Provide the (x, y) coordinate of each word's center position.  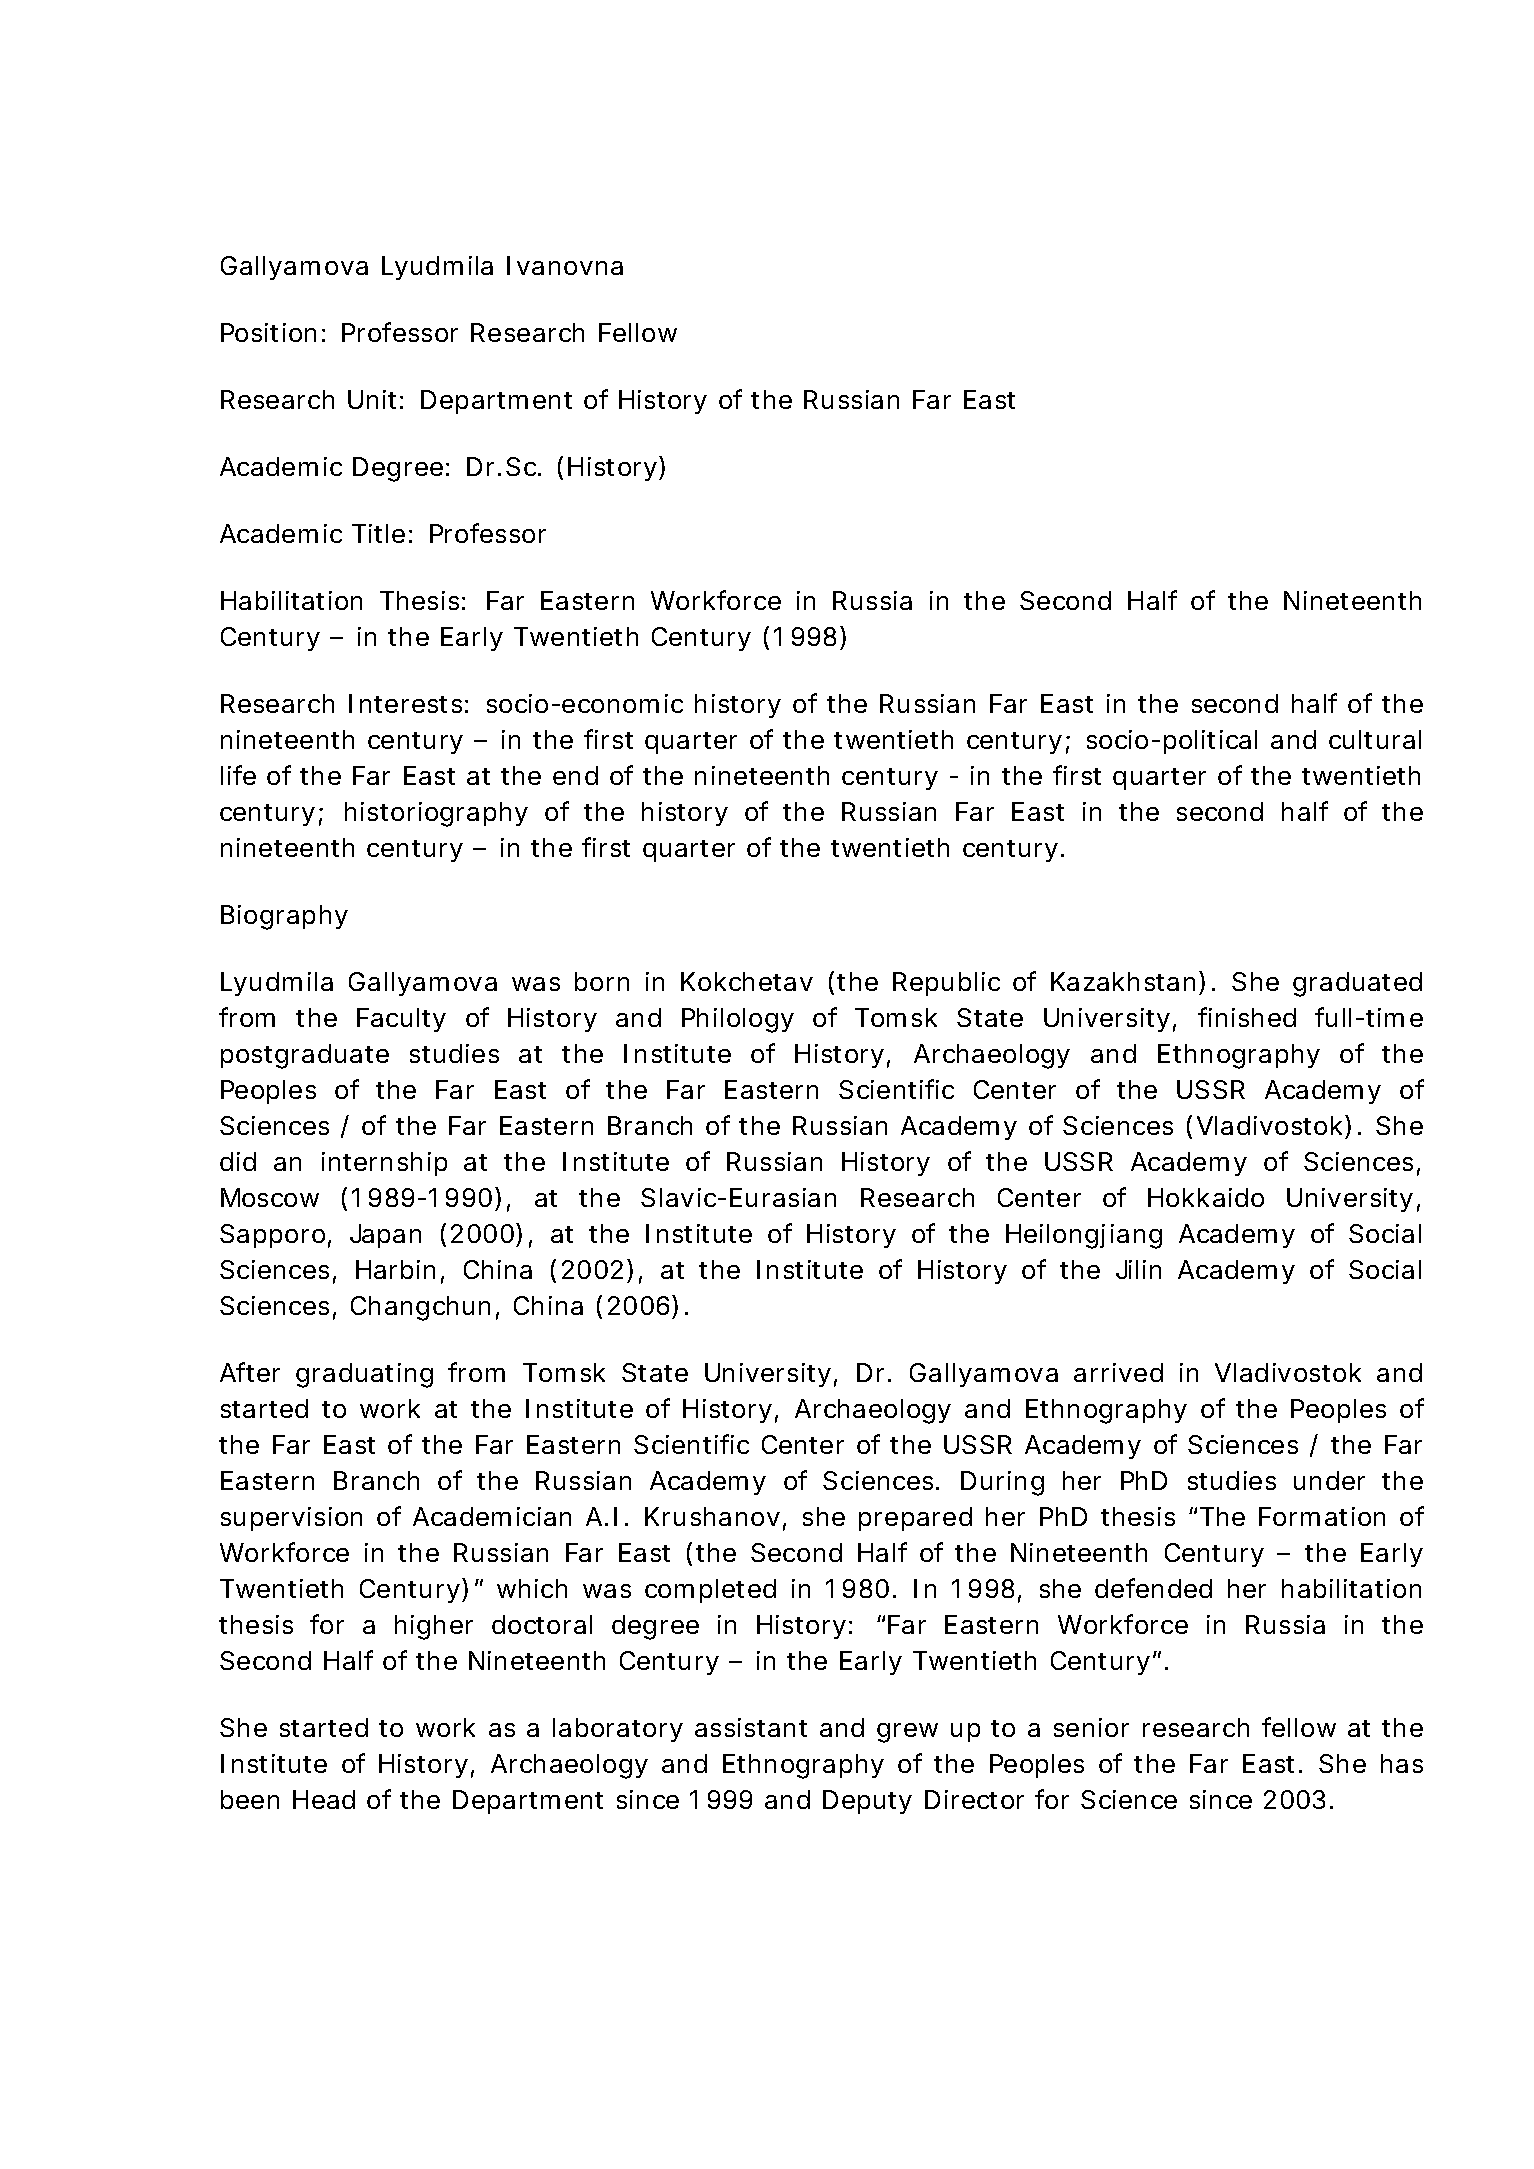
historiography (436, 814)
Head (324, 1799)
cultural (1375, 739)
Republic (946, 984)
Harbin (395, 1269)
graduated (1357, 984)
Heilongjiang (1084, 1236)
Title (378, 533)
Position (268, 332)
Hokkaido (1206, 1197)
